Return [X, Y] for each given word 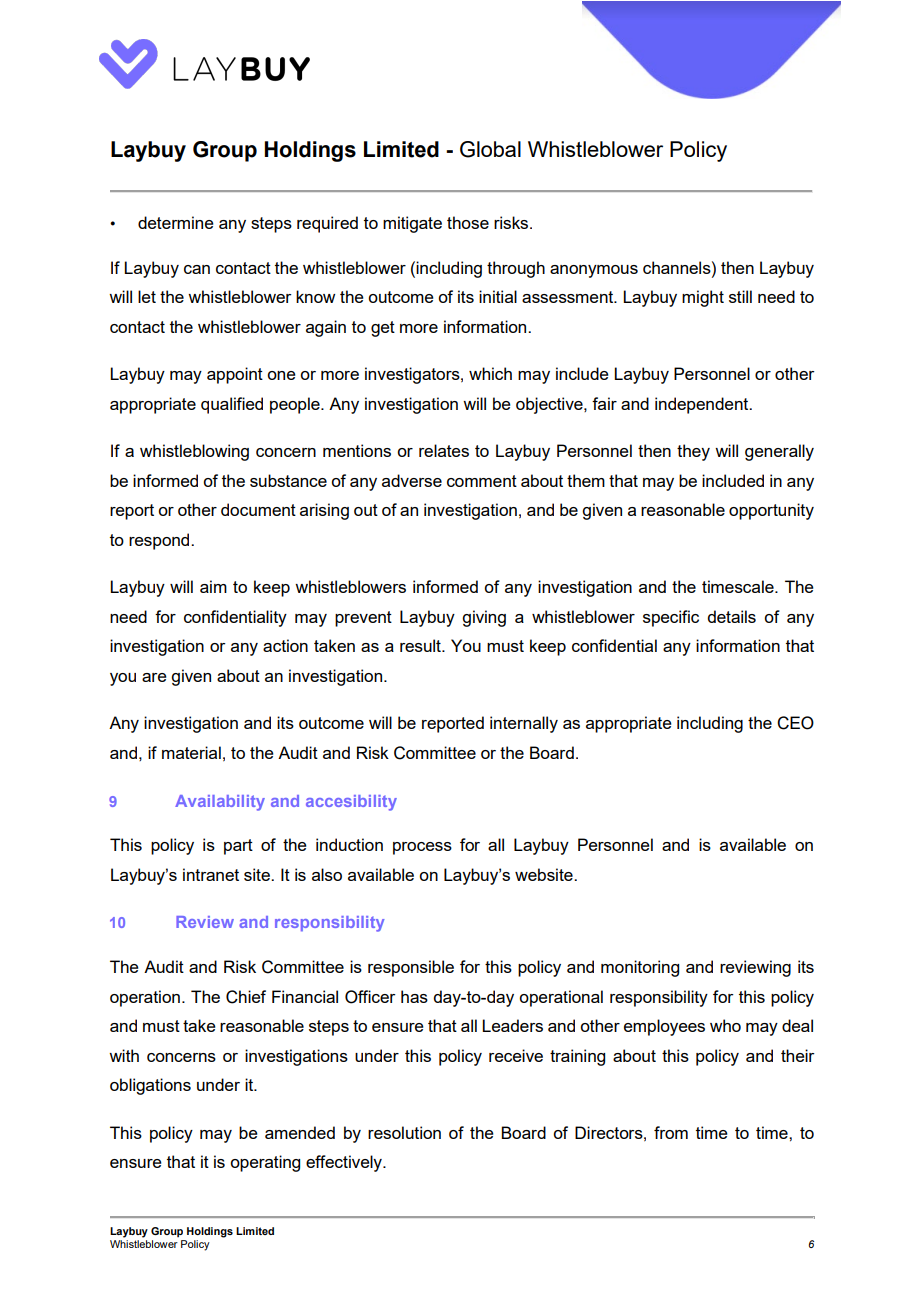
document [258, 509]
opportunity [771, 511]
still [740, 296]
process [422, 848]
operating [265, 1163]
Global [490, 149]
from [671, 1132]
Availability [220, 803]
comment [482, 481]
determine [176, 222]
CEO [795, 723]
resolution [404, 1132]
